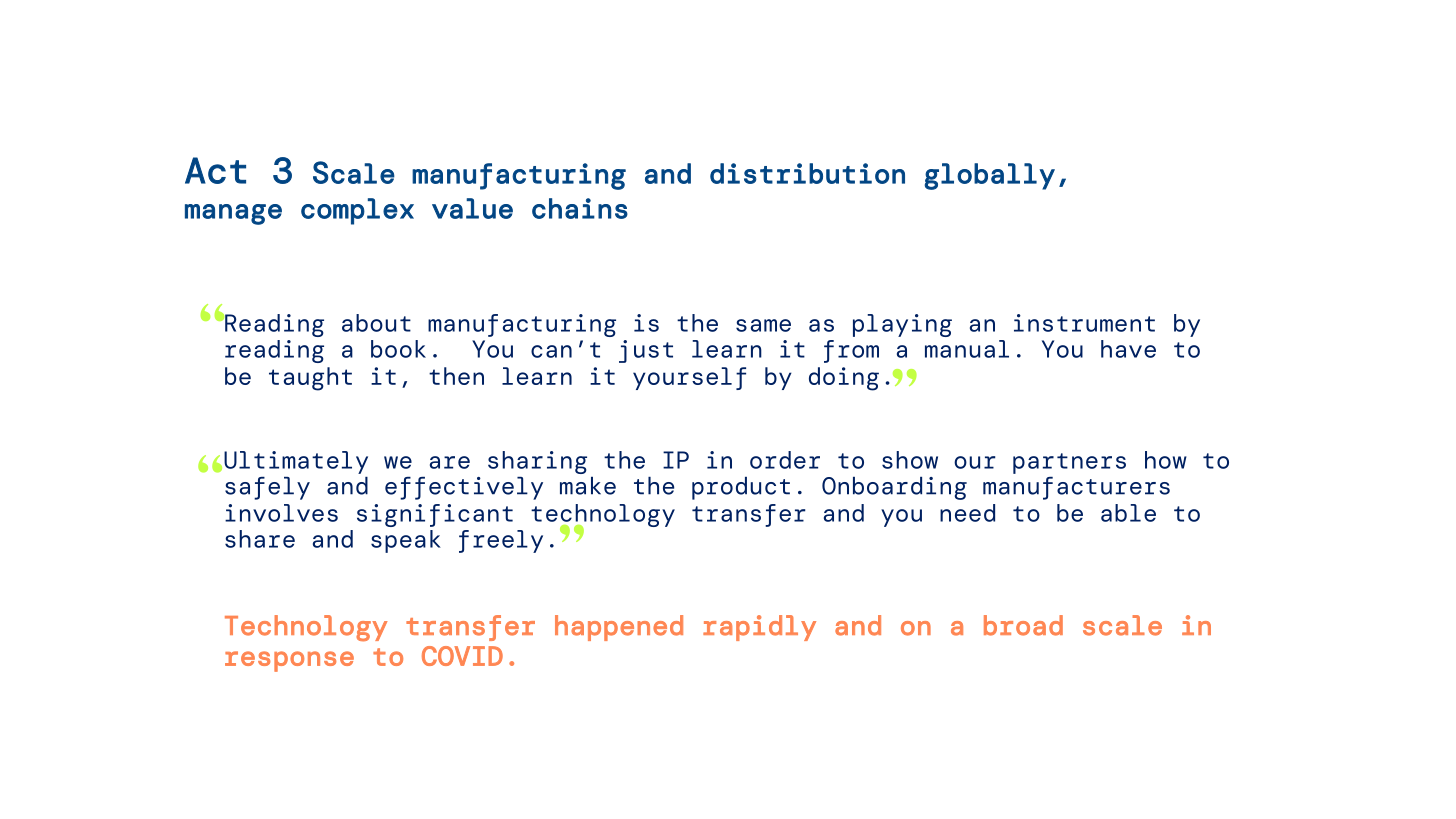 The width and height of the screenshot is (1456, 819). I want to click on globally, so click(989, 176).
